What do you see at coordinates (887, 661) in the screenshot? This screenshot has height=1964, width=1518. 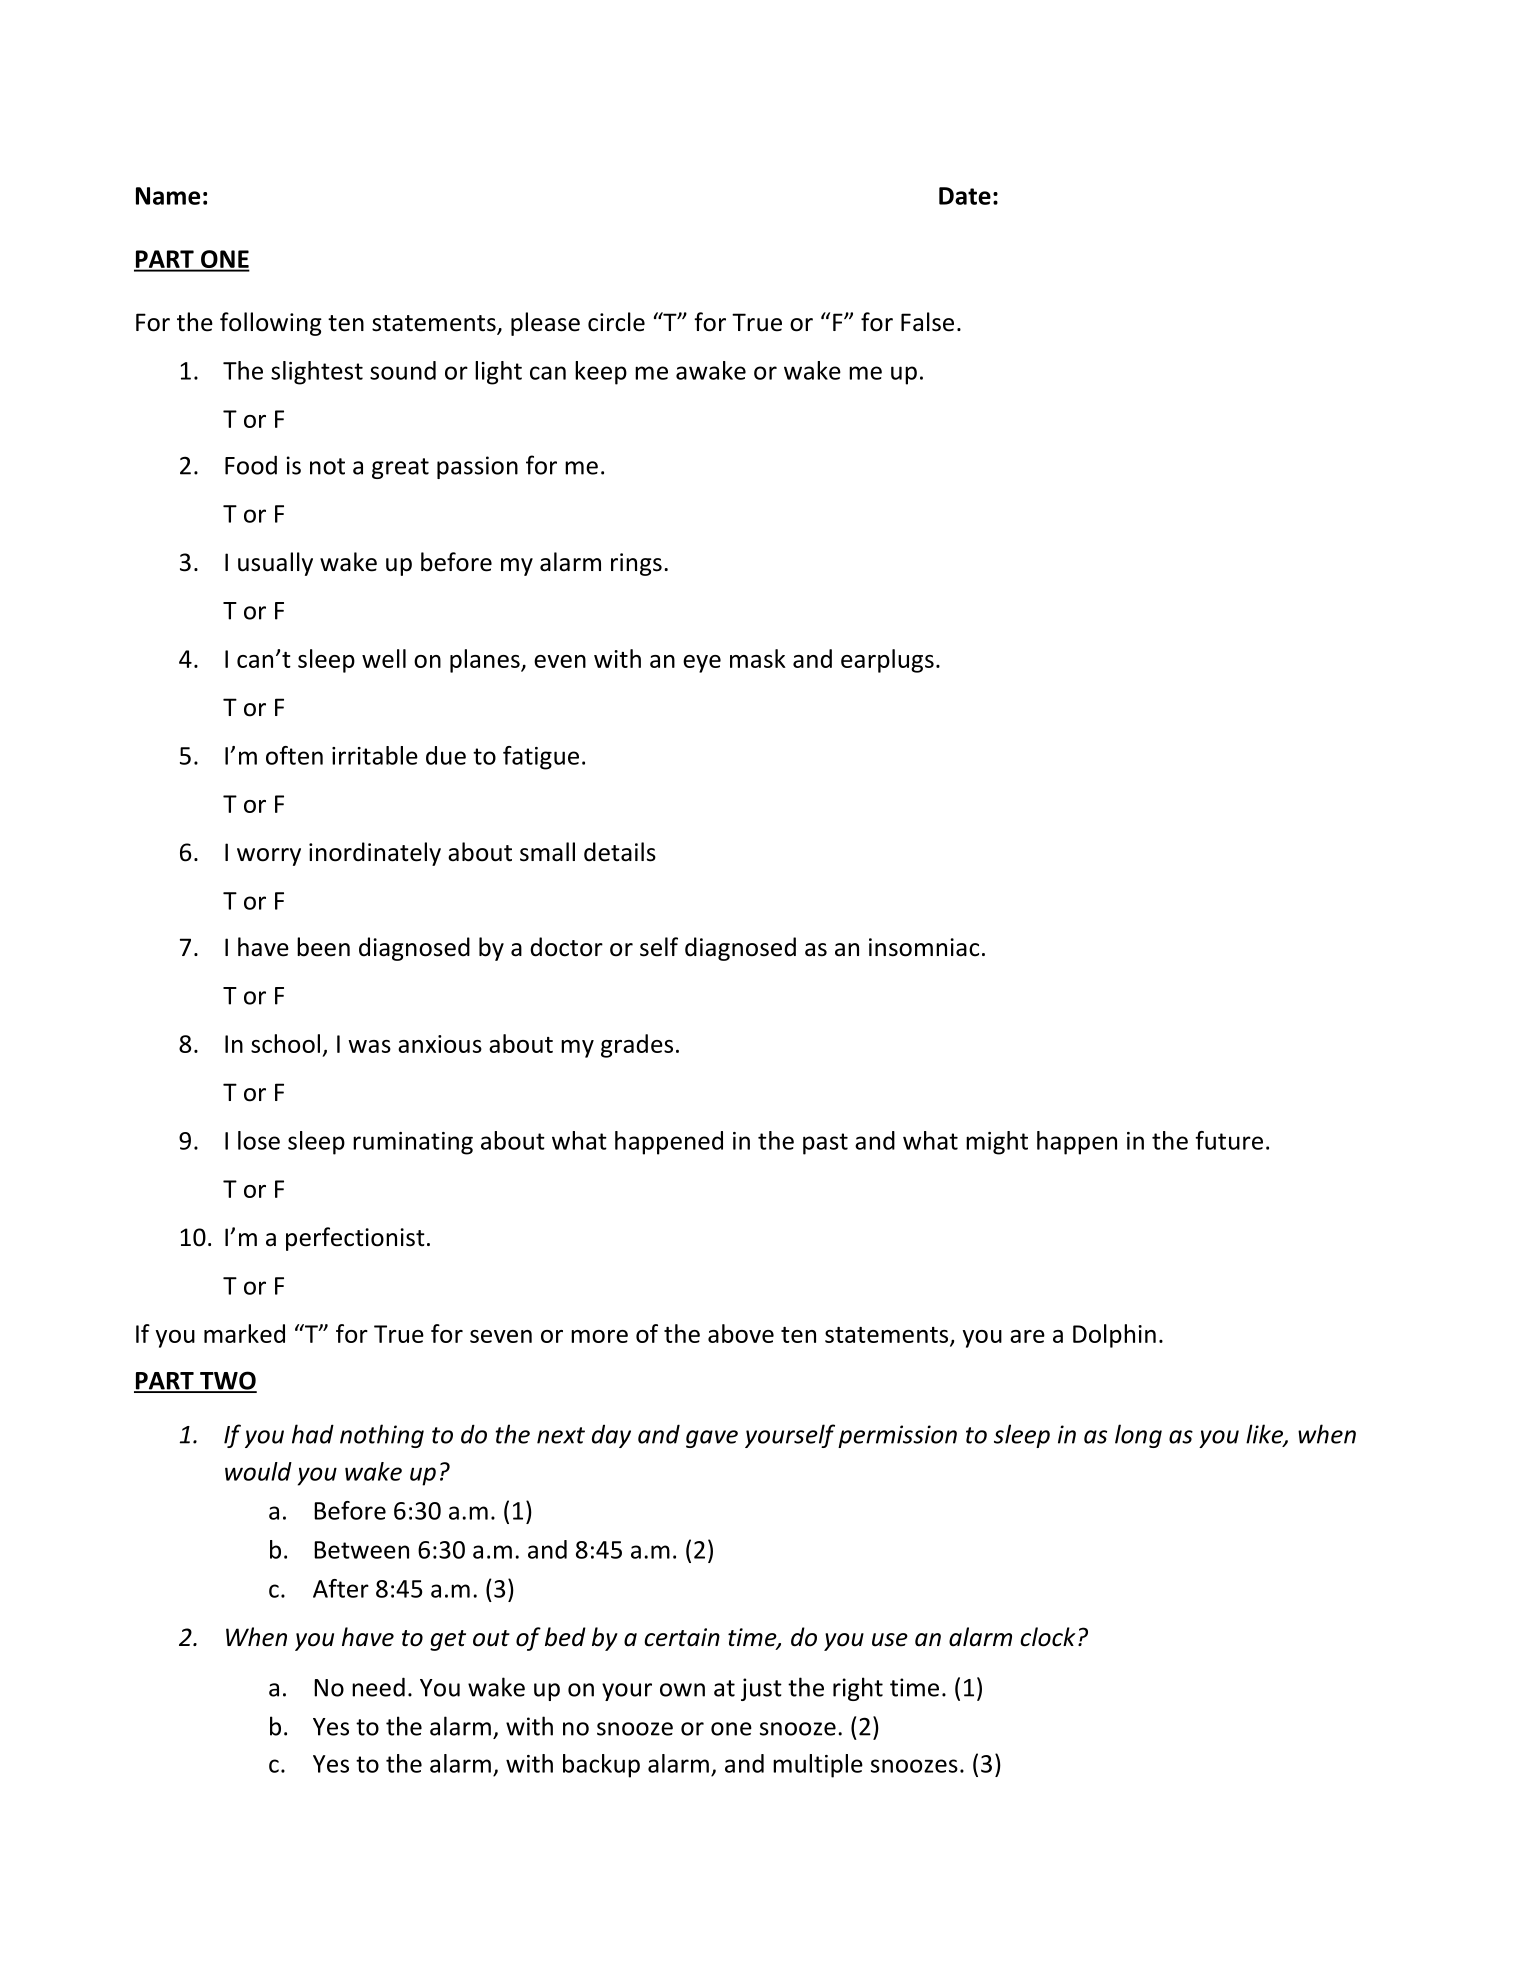 I see `earplugs` at bounding box center [887, 661].
